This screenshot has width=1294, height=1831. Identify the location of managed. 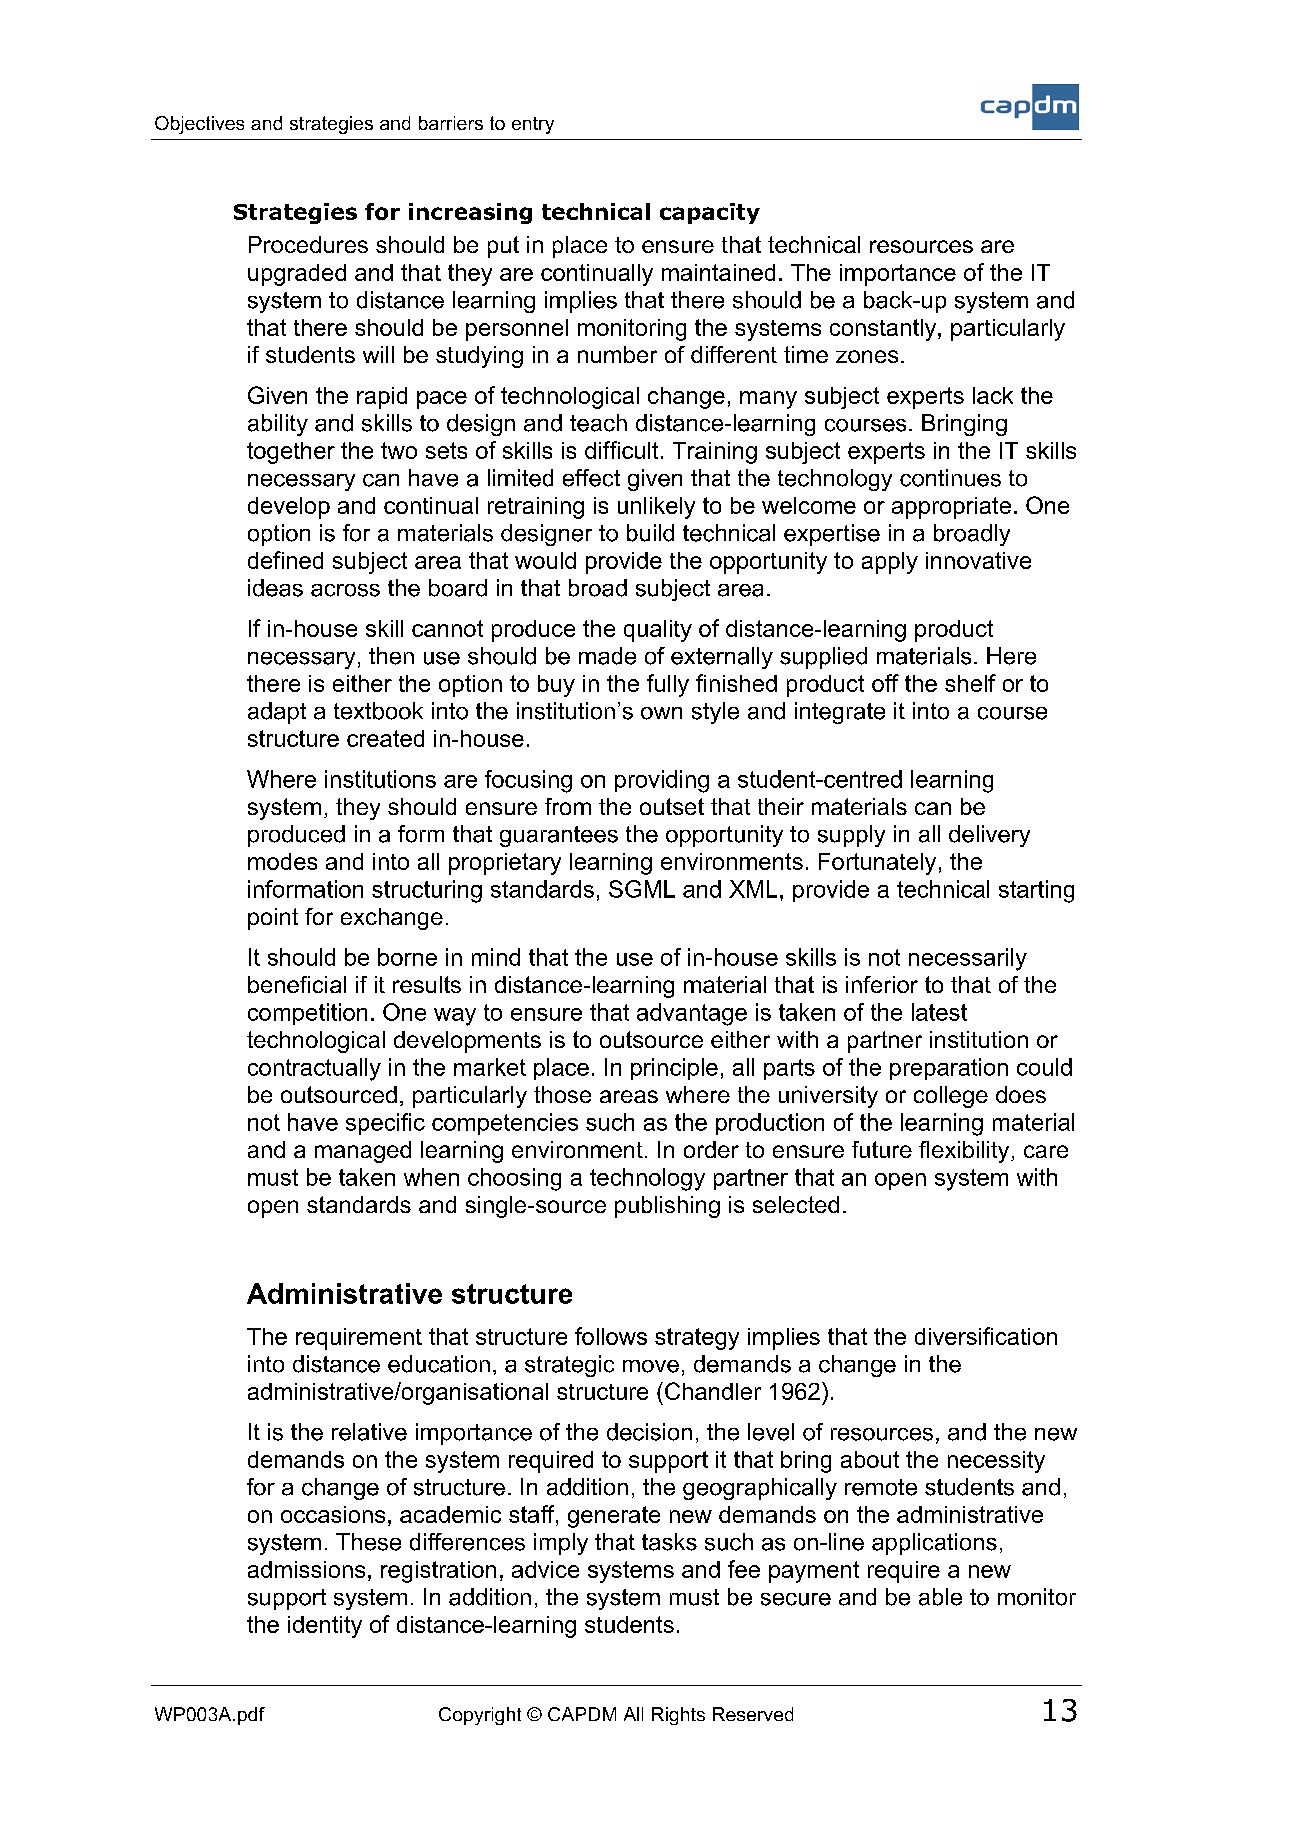
(363, 1152).
